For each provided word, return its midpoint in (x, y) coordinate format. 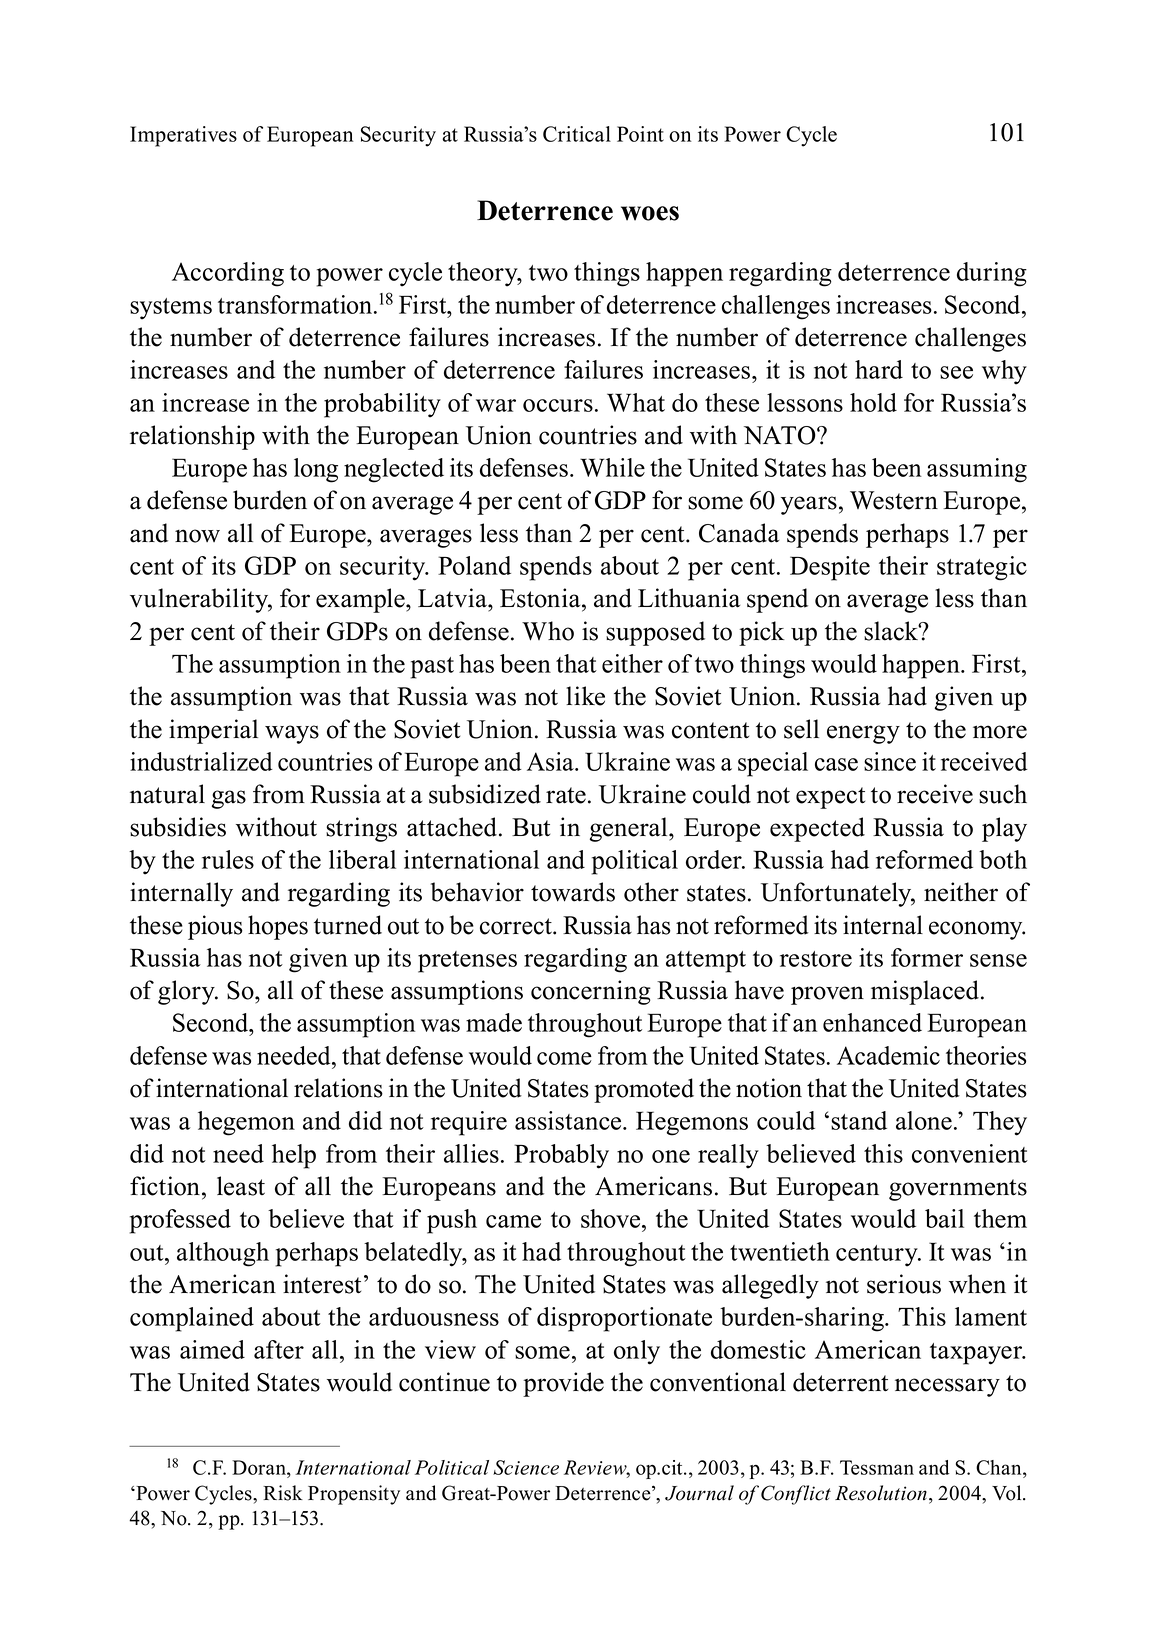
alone (924, 1120)
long (316, 470)
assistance (569, 1120)
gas (229, 799)
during (992, 274)
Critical (577, 134)
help (294, 1156)
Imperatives (183, 136)
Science (526, 1467)
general (630, 829)
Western (894, 500)
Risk (283, 1493)
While (612, 467)
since (890, 761)
